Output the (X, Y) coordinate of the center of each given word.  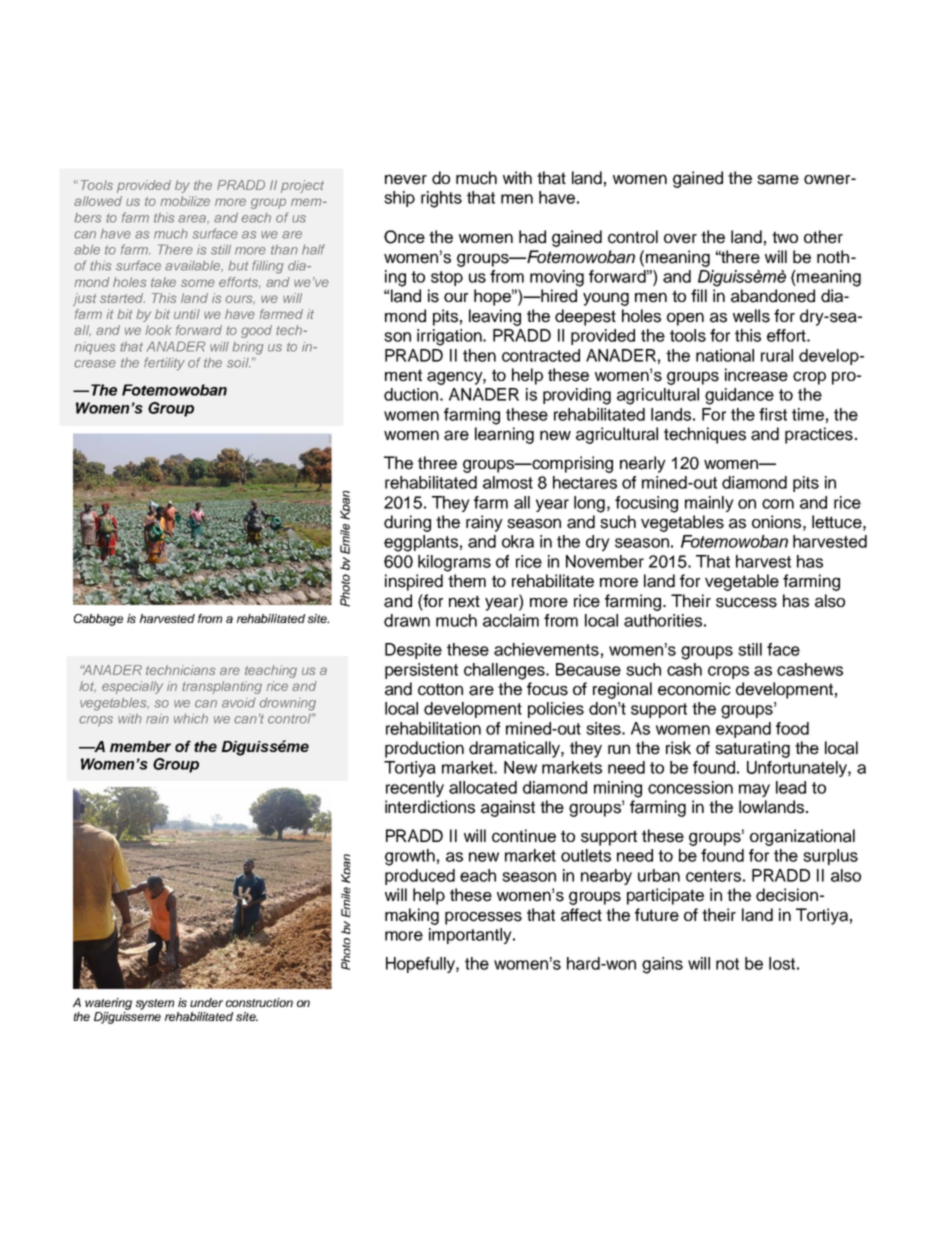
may (754, 790)
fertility (164, 364)
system (155, 1004)
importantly (471, 936)
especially (132, 687)
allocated (483, 787)
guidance (739, 396)
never (406, 179)
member (140, 746)
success (746, 602)
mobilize (185, 201)
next (464, 601)
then (479, 355)
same (778, 179)
